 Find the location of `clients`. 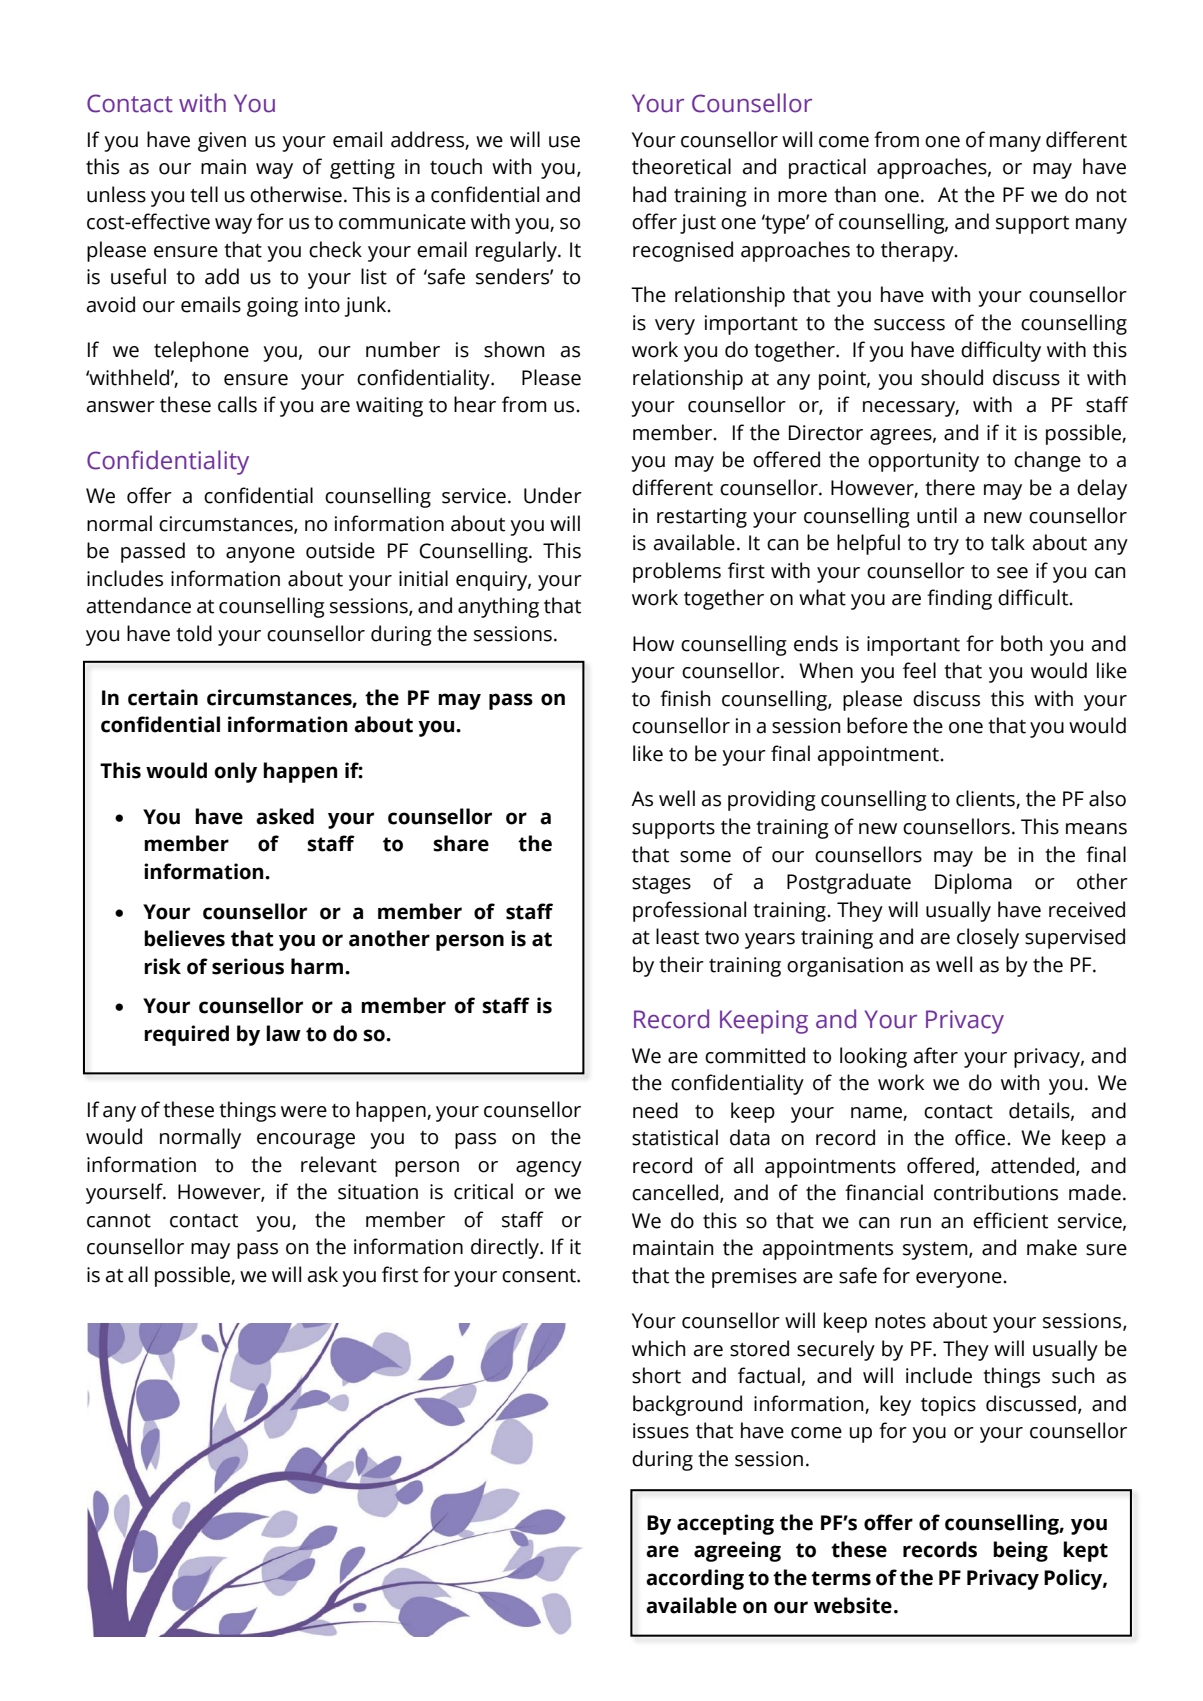

clients is located at coordinates (986, 799).
